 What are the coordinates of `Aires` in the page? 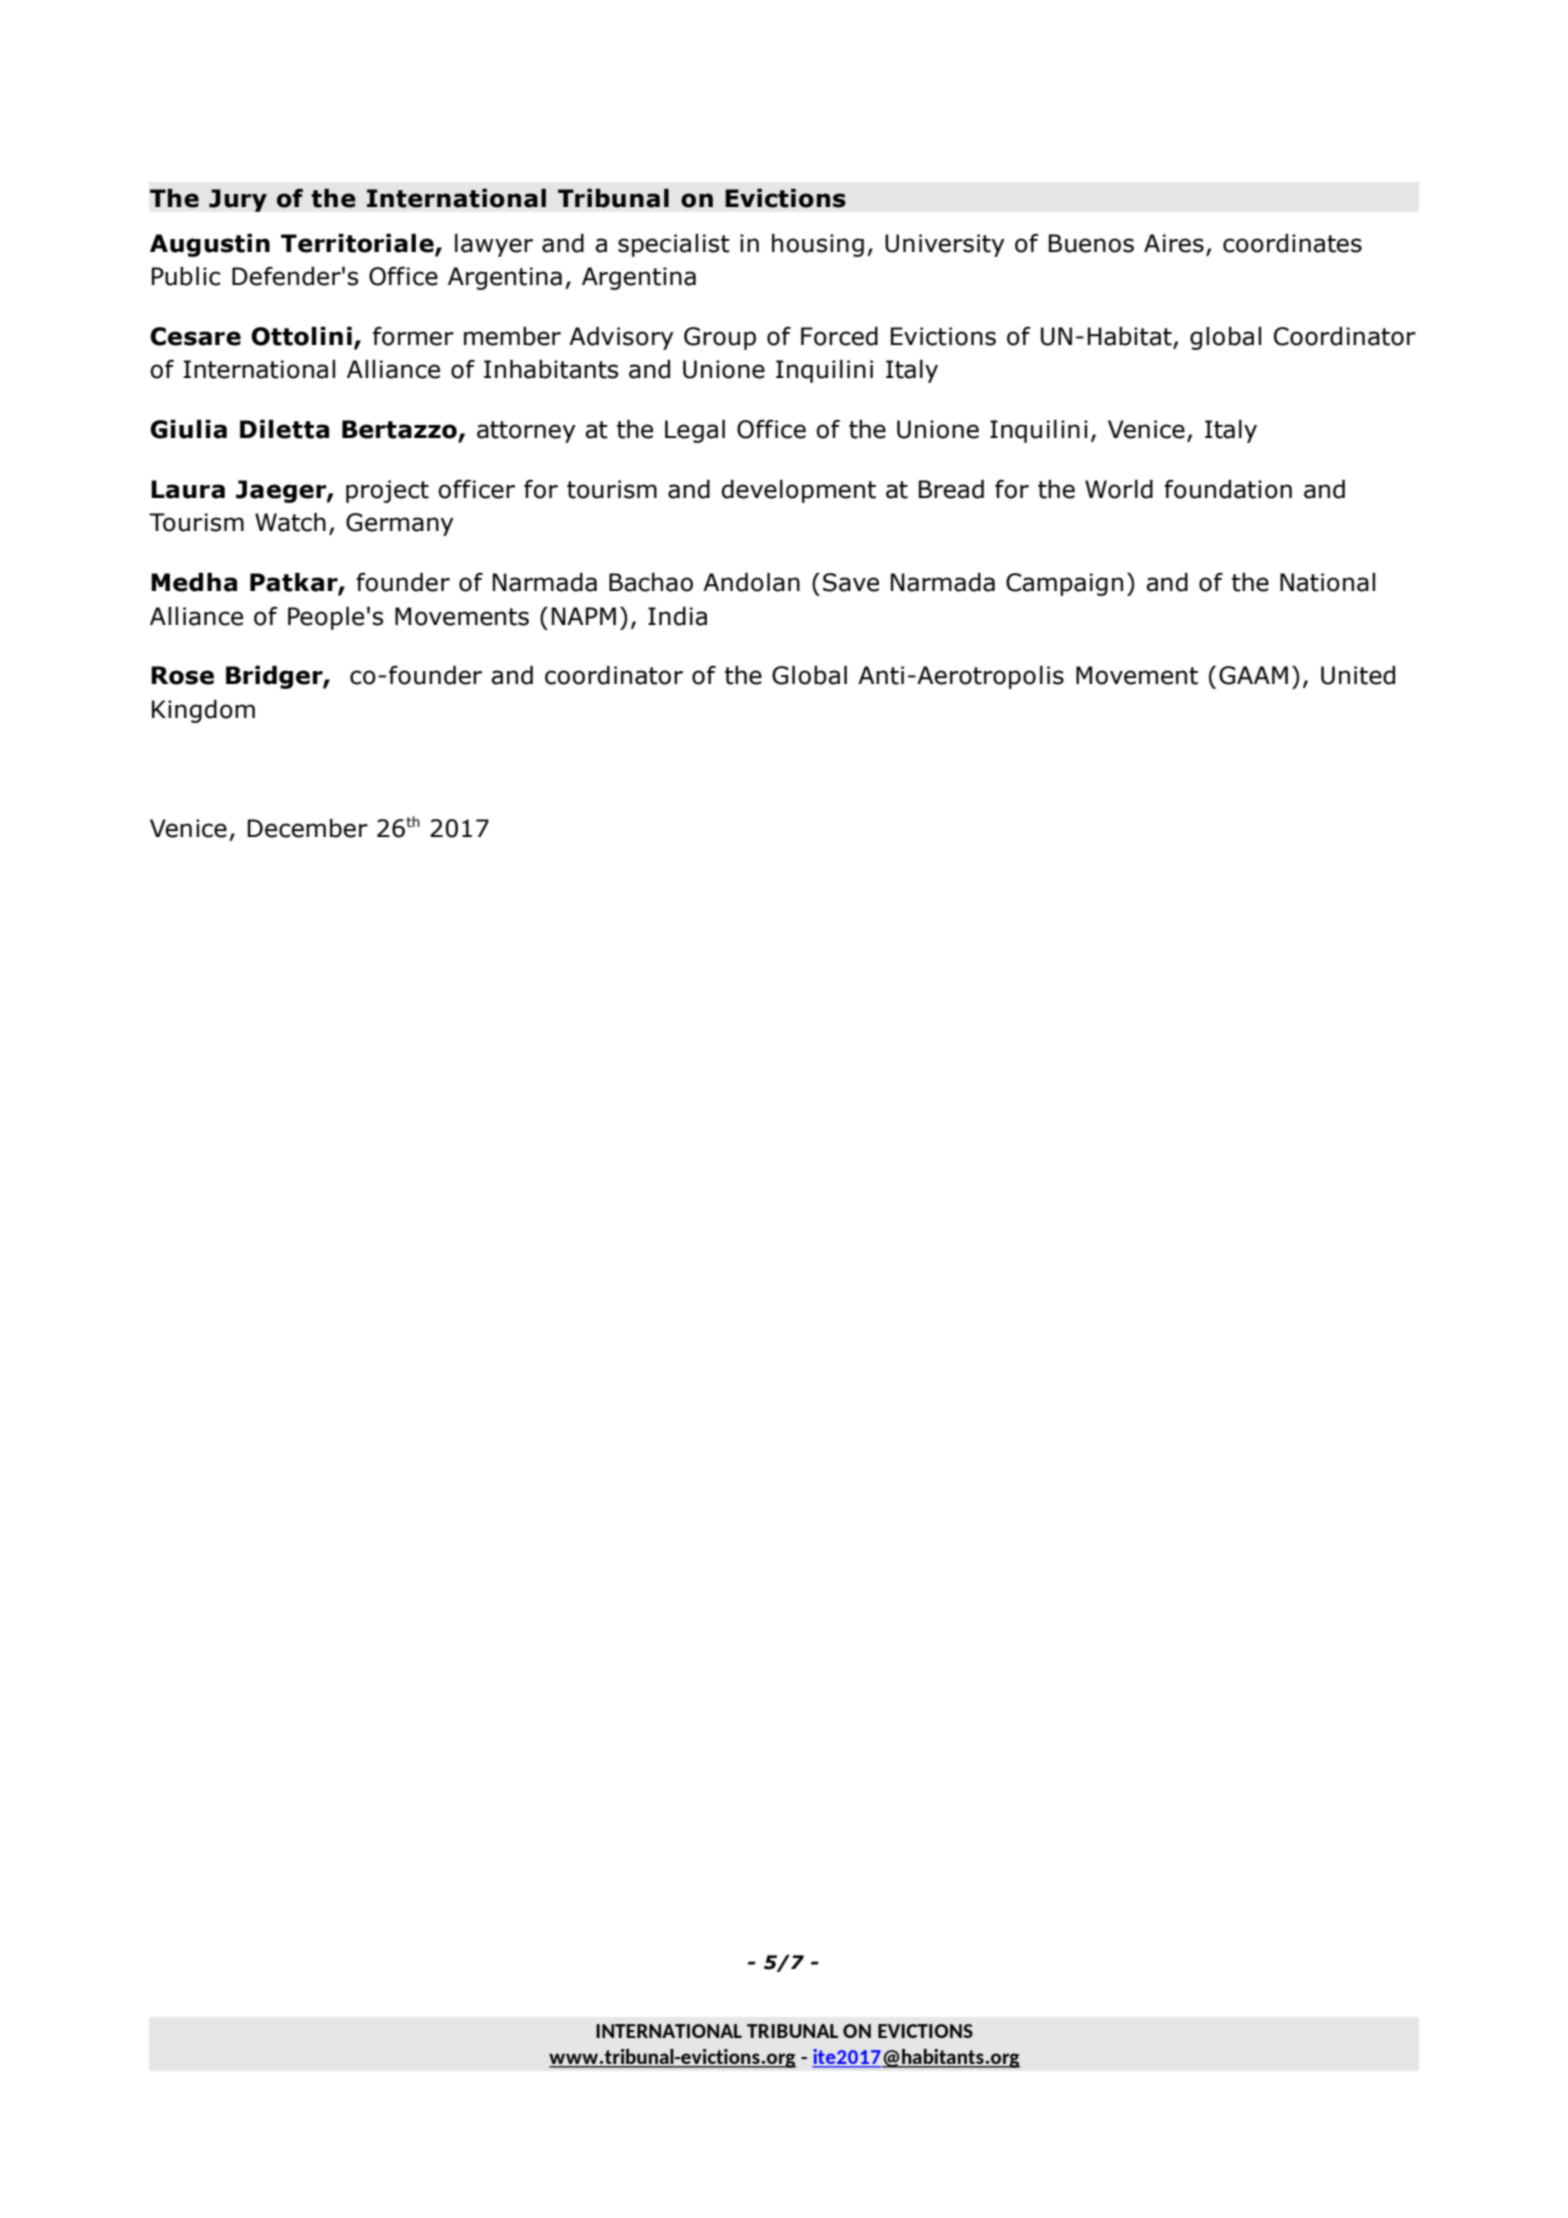 It's located at (1174, 243).
